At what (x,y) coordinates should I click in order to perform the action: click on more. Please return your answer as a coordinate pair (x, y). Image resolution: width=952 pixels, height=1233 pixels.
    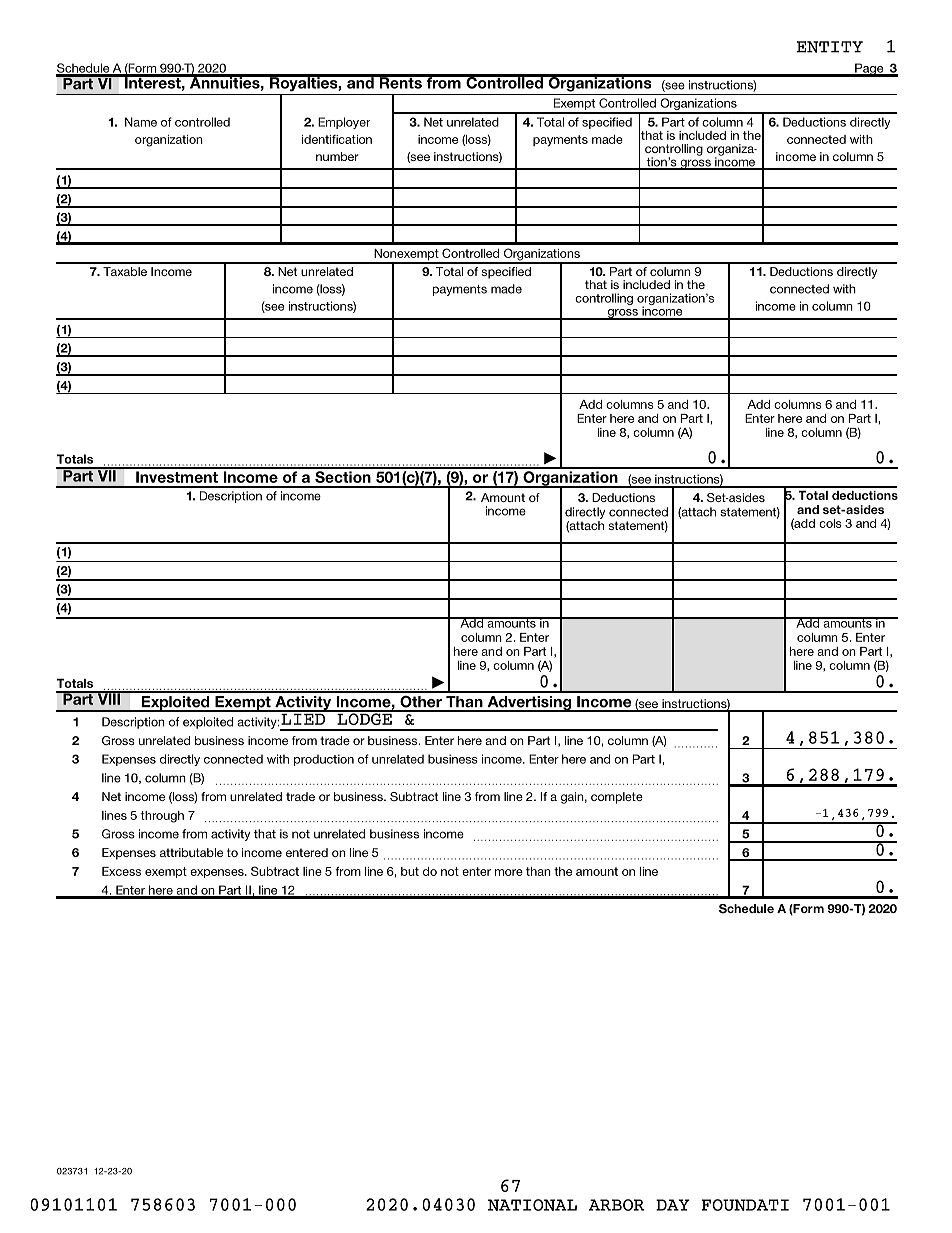
    Looking at the image, I should click on (509, 872).
